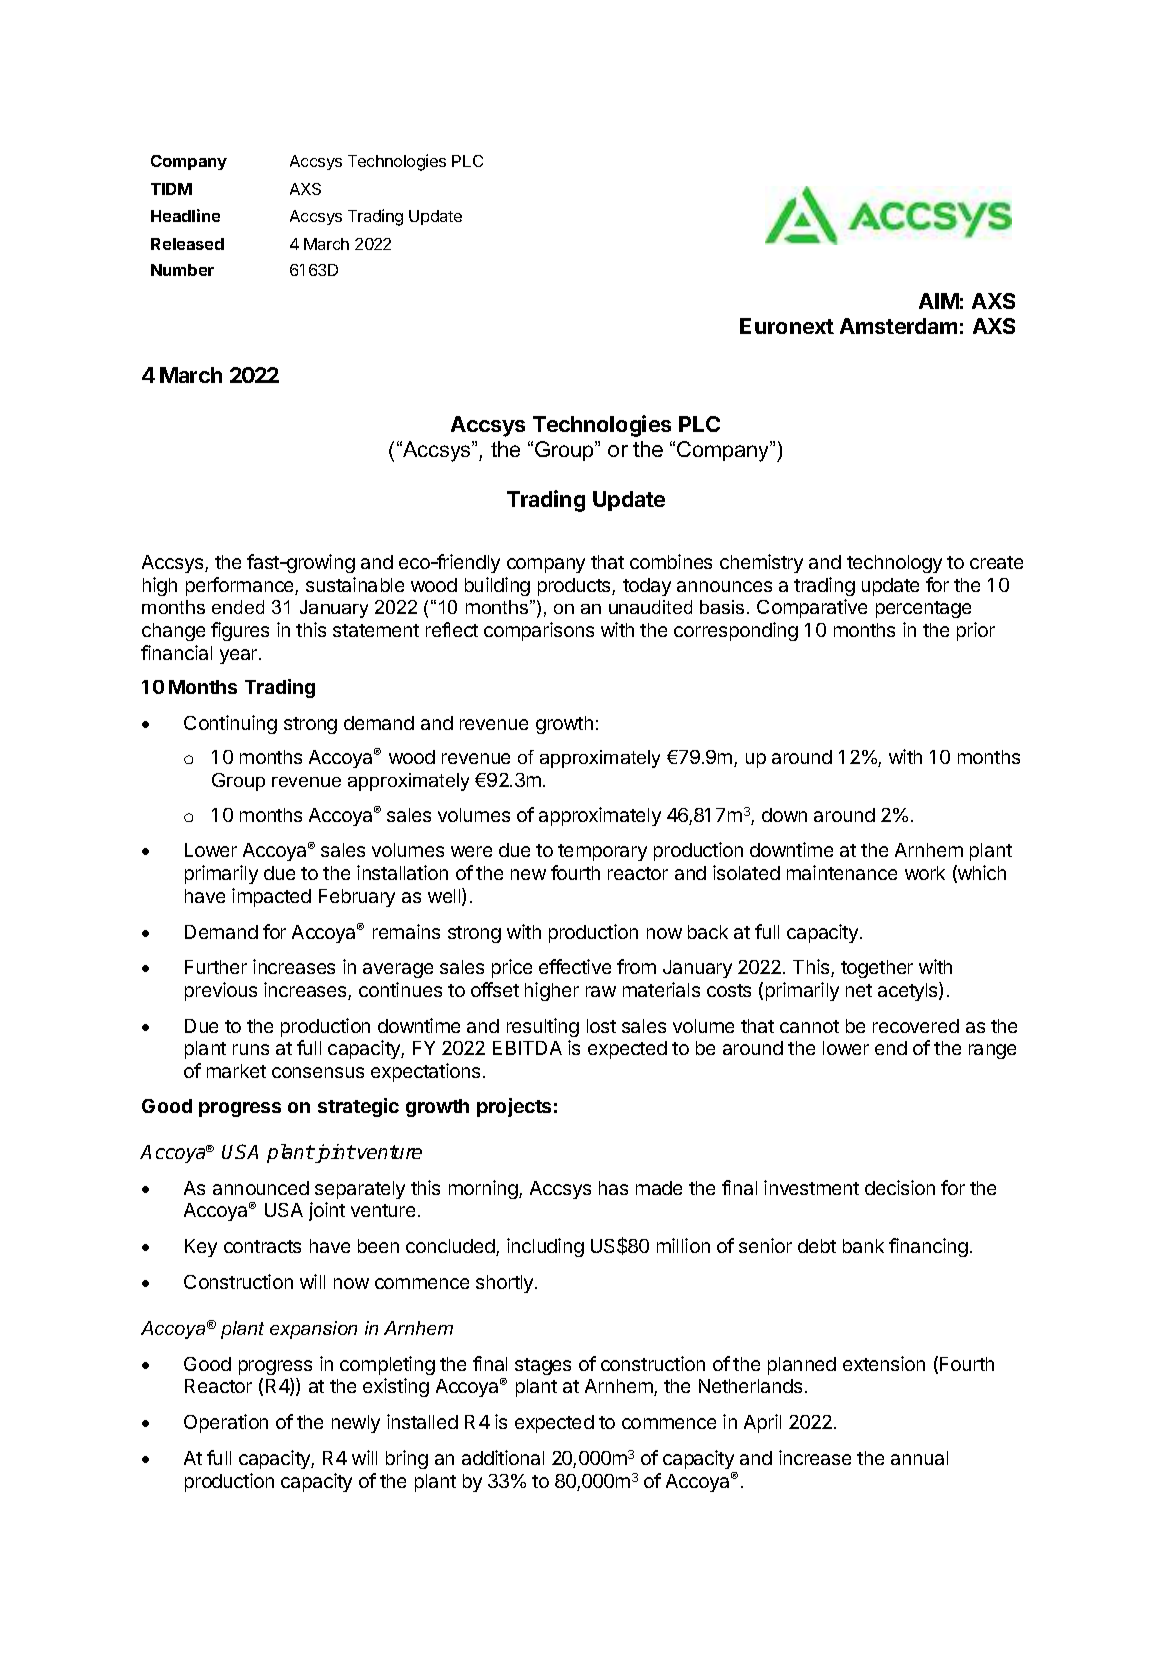 This page has height=1658, width=1172. What do you see at coordinates (601, 1026) in the page?
I see `lost` at bounding box center [601, 1026].
